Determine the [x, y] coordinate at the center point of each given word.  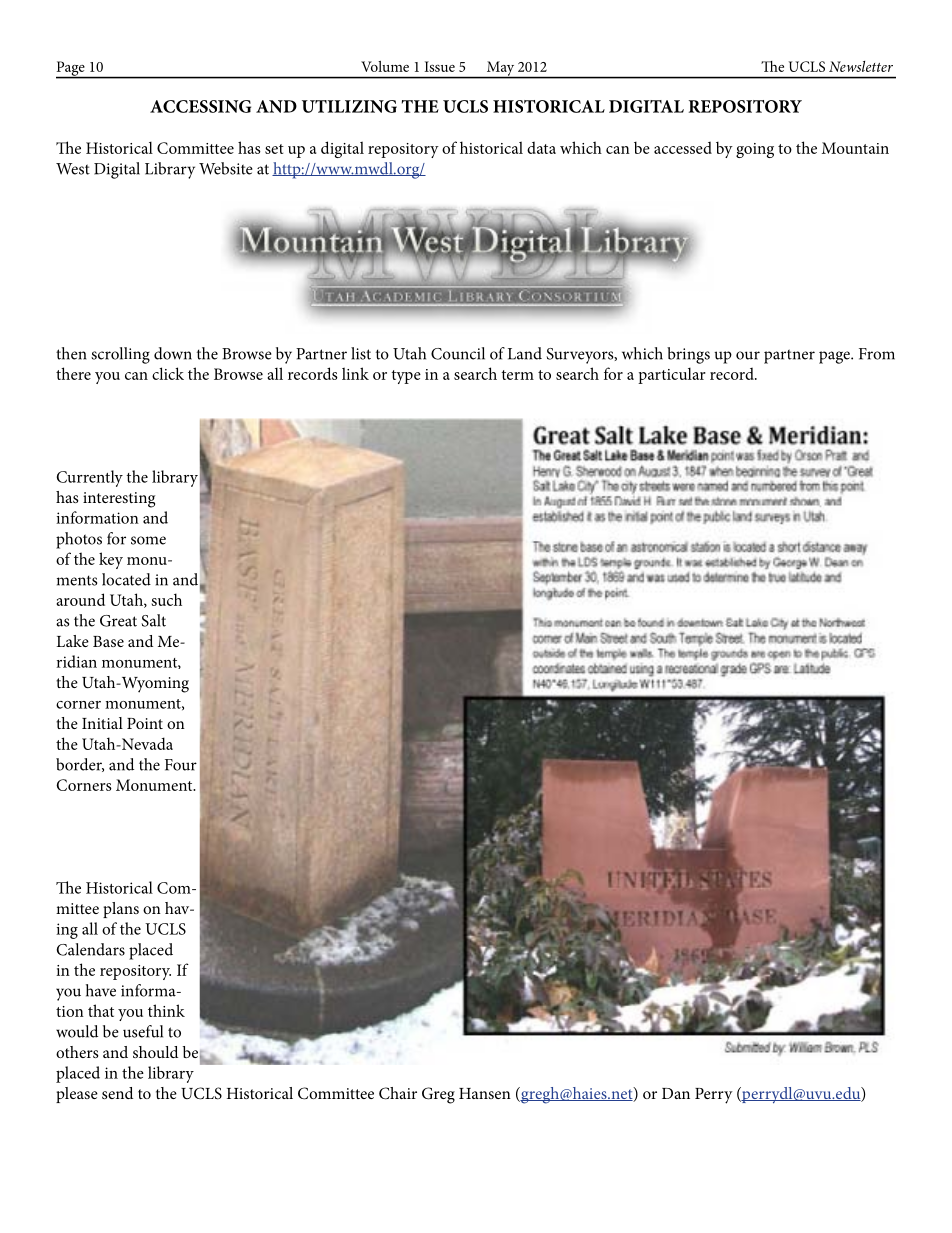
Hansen [485, 1093]
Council [458, 353]
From [877, 354]
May [501, 69]
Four [181, 765]
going [755, 150]
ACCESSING [200, 106]
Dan [676, 1093]
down [173, 353]
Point [145, 723]
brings [688, 355]
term [518, 375]
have [101, 990]
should [155, 1052]
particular [672, 375]
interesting [119, 500]
